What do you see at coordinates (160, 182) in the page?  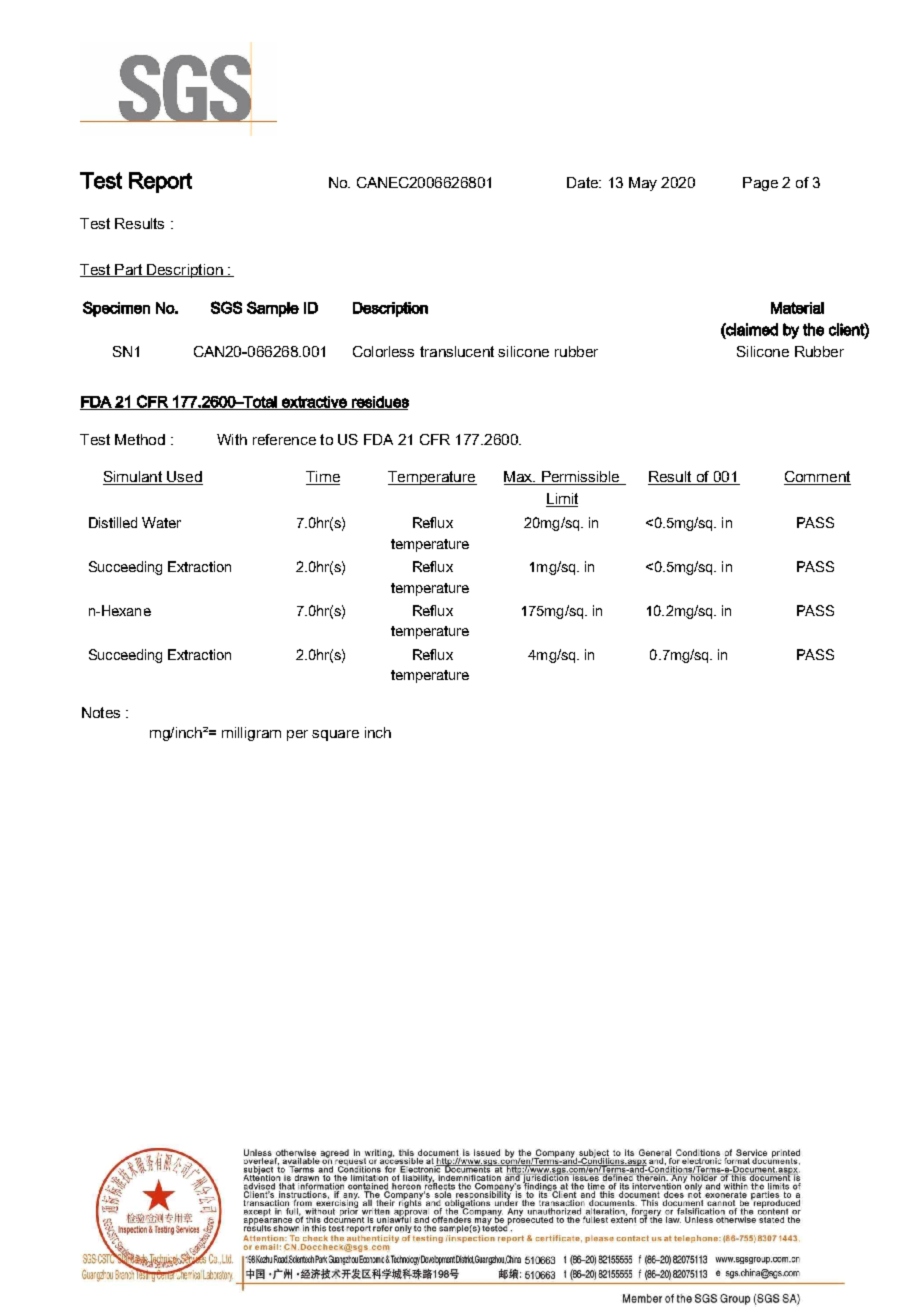 I see `Report` at bounding box center [160, 182].
